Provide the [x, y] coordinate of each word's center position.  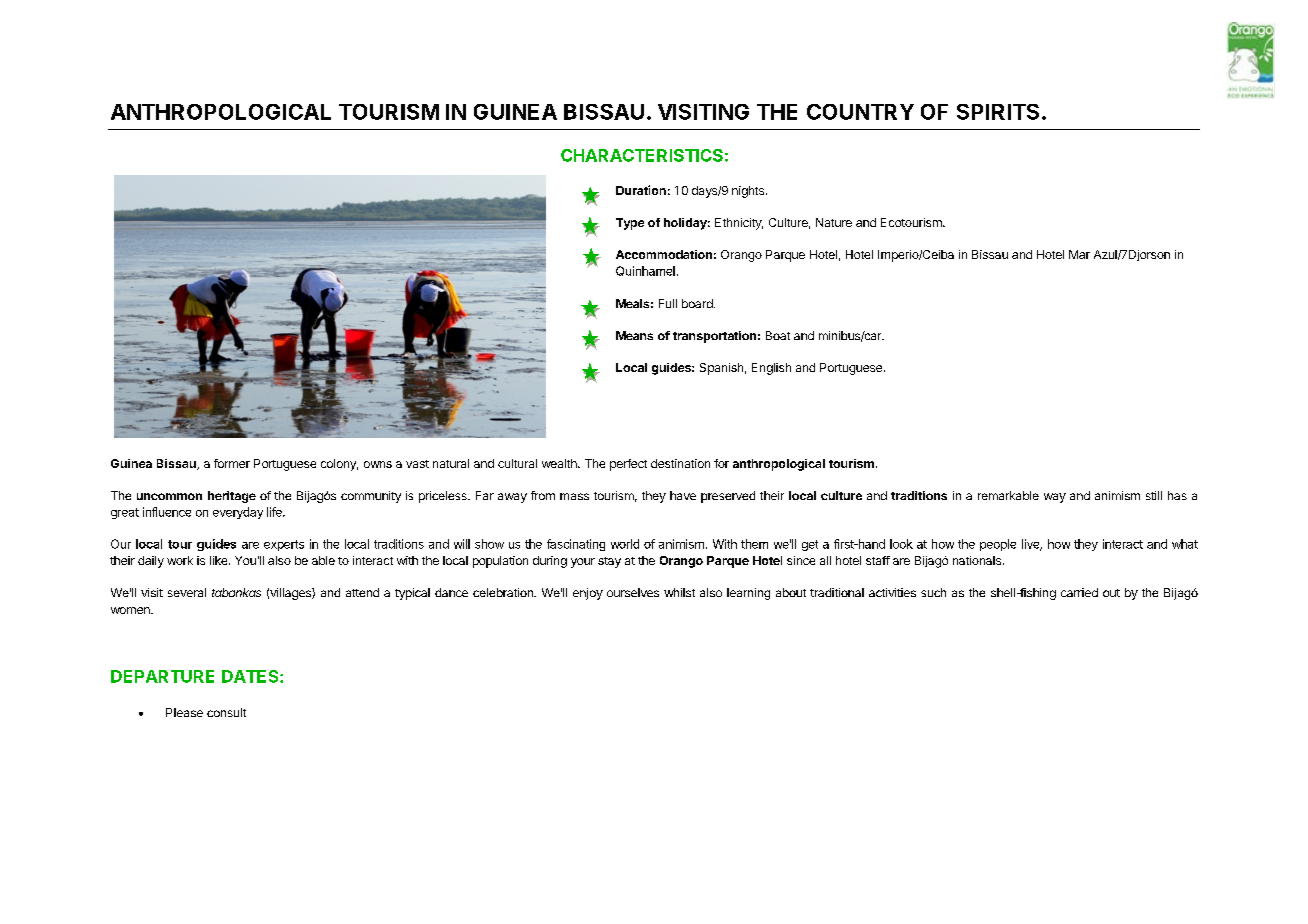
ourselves [633, 592]
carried [1079, 592]
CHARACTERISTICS [642, 155]
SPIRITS [998, 112]
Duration [641, 190]
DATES [251, 676]
